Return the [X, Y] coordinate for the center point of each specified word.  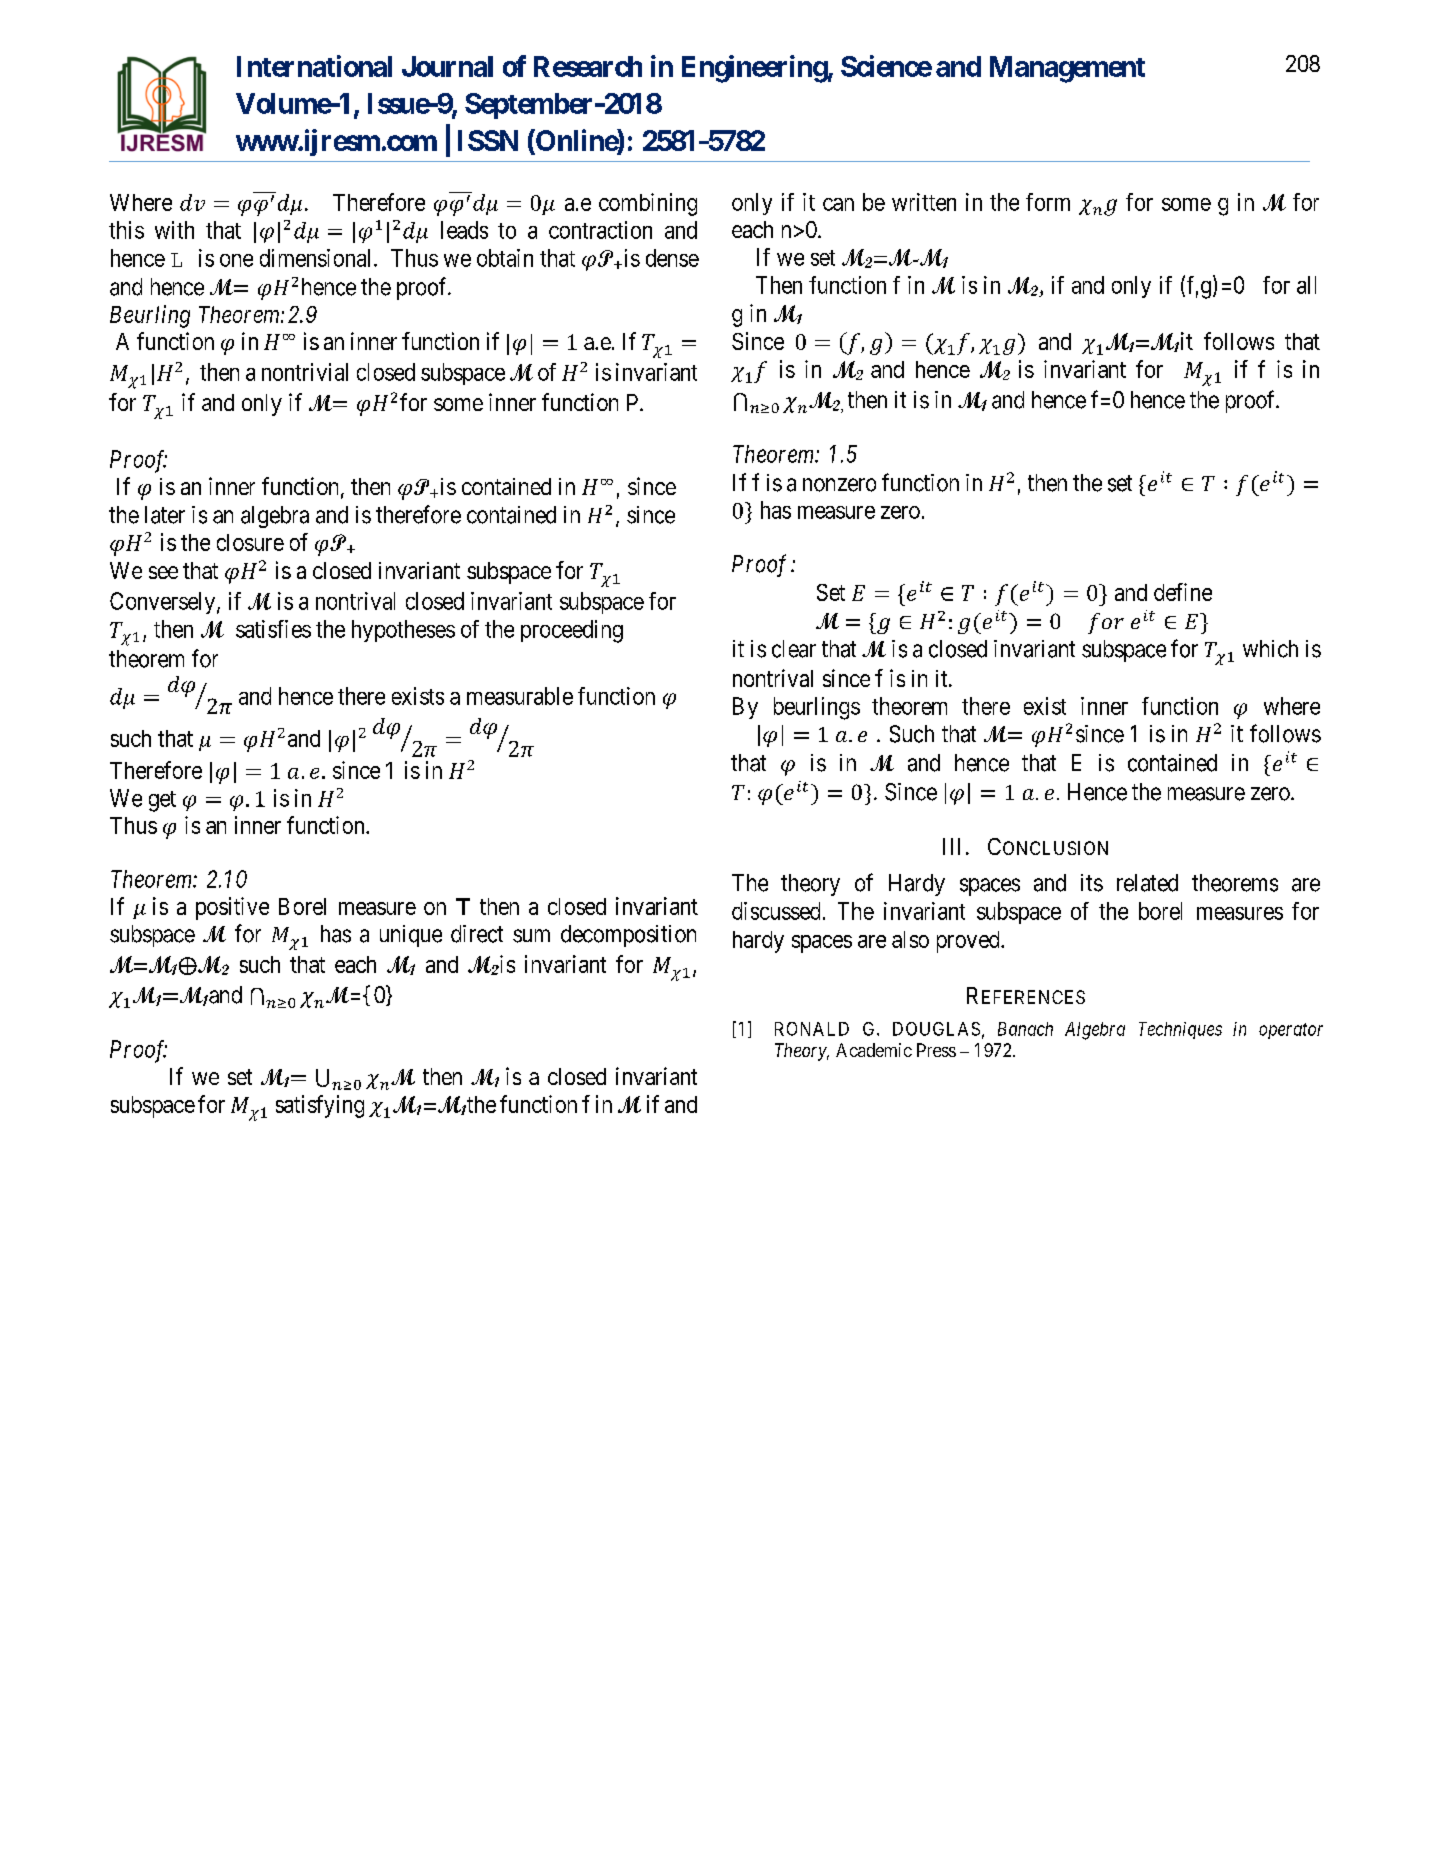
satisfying [320, 1106]
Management [1067, 69]
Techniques [1180, 1030]
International [314, 66]
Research [588, 66]
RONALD [812, 1029]
